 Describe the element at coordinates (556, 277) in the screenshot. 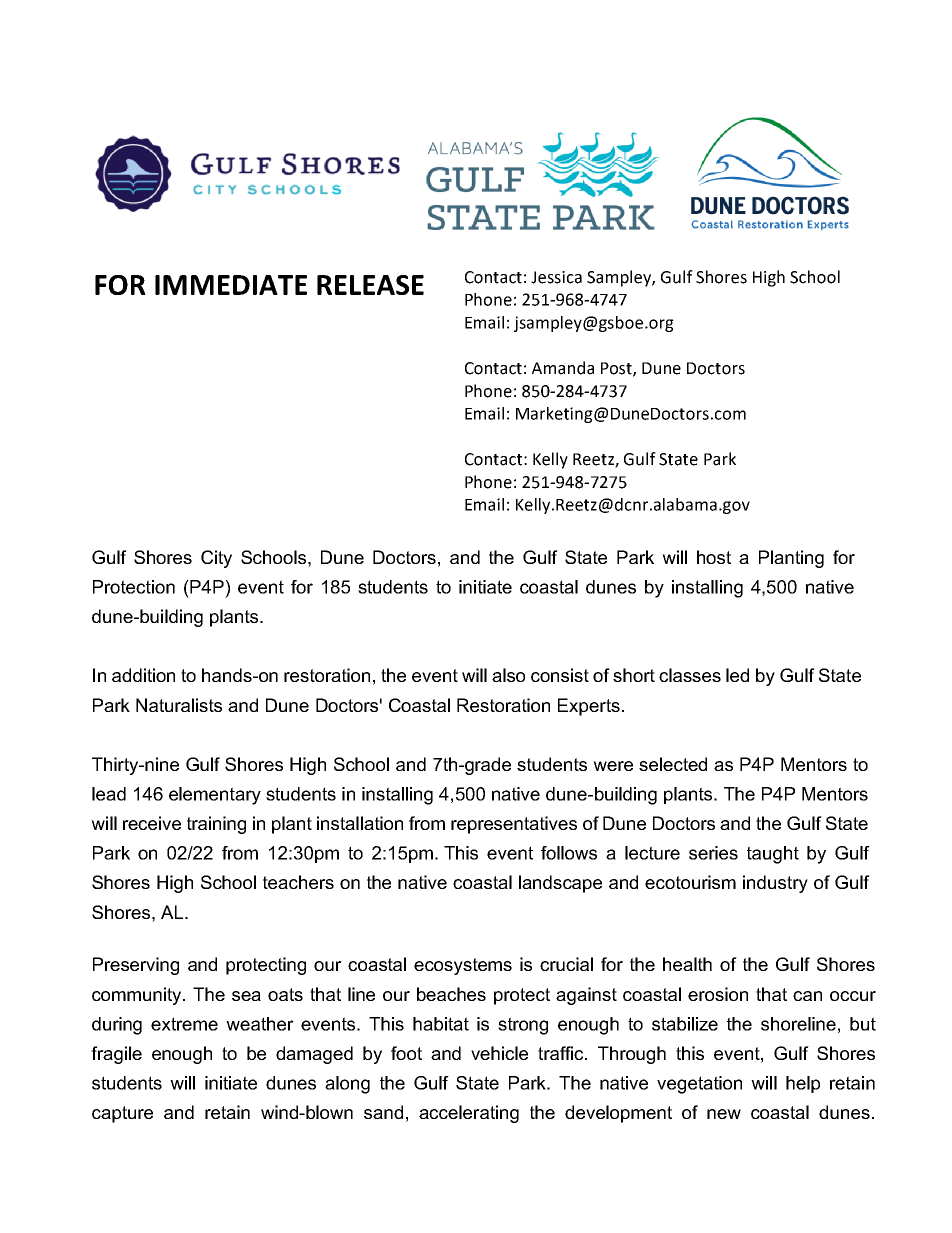

I see `Jessica` at that location.
